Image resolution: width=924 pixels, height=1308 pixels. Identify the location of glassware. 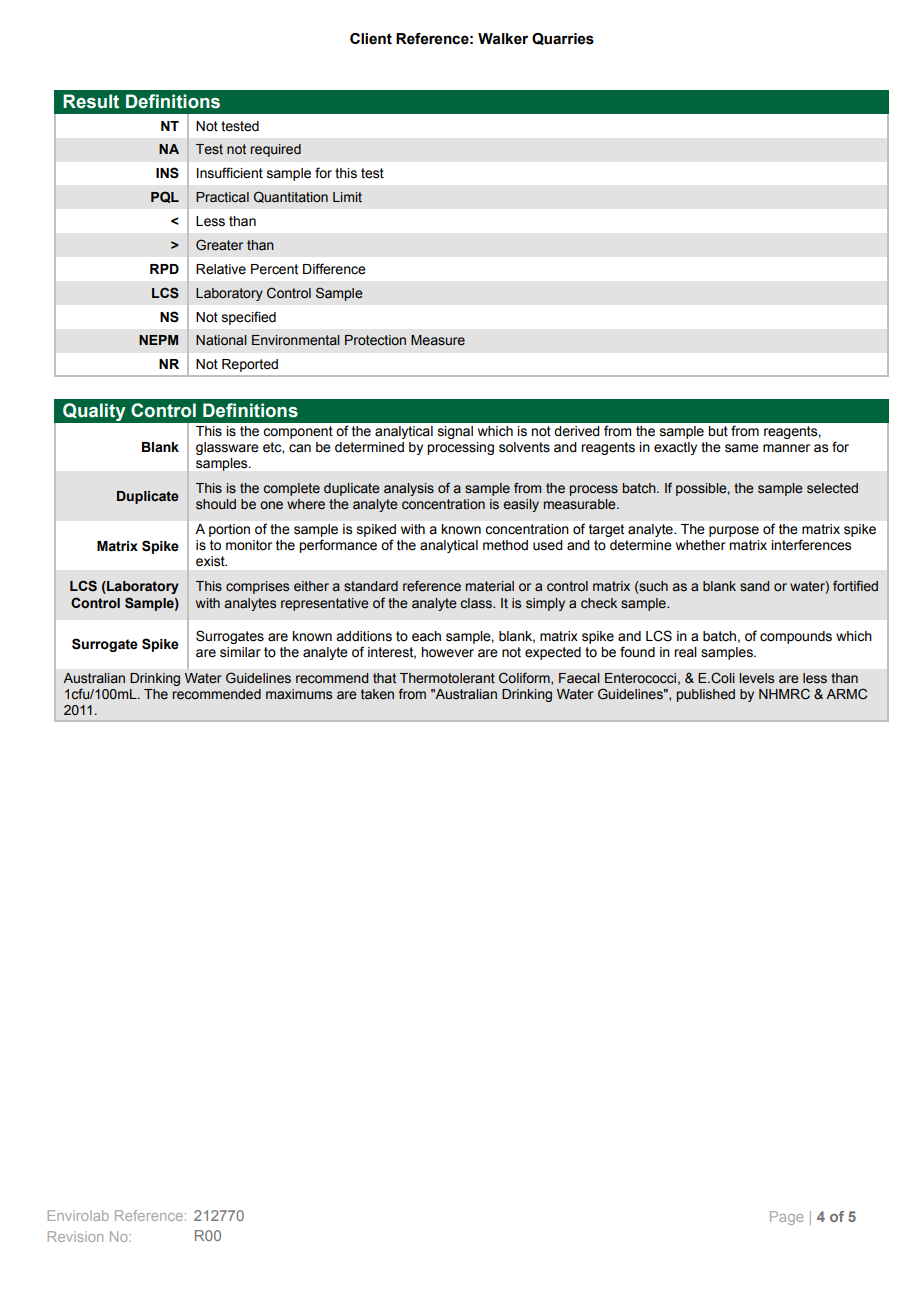
(227, 448).
